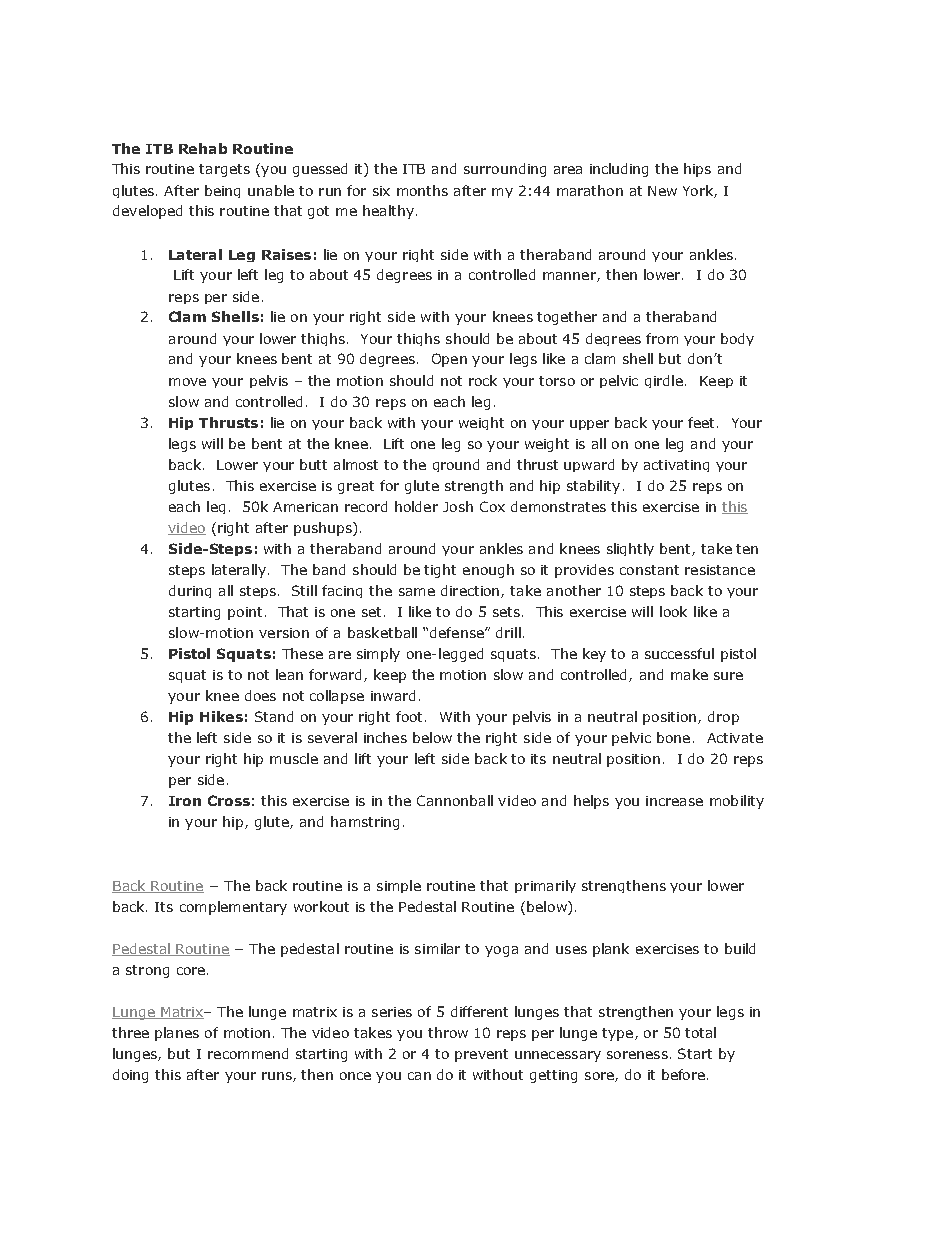 This screenshot has width=952, height=1233. What do you see at coordinates (224, 170) in the screenshot?
I see `targets` at bounding box center [224, 170].
